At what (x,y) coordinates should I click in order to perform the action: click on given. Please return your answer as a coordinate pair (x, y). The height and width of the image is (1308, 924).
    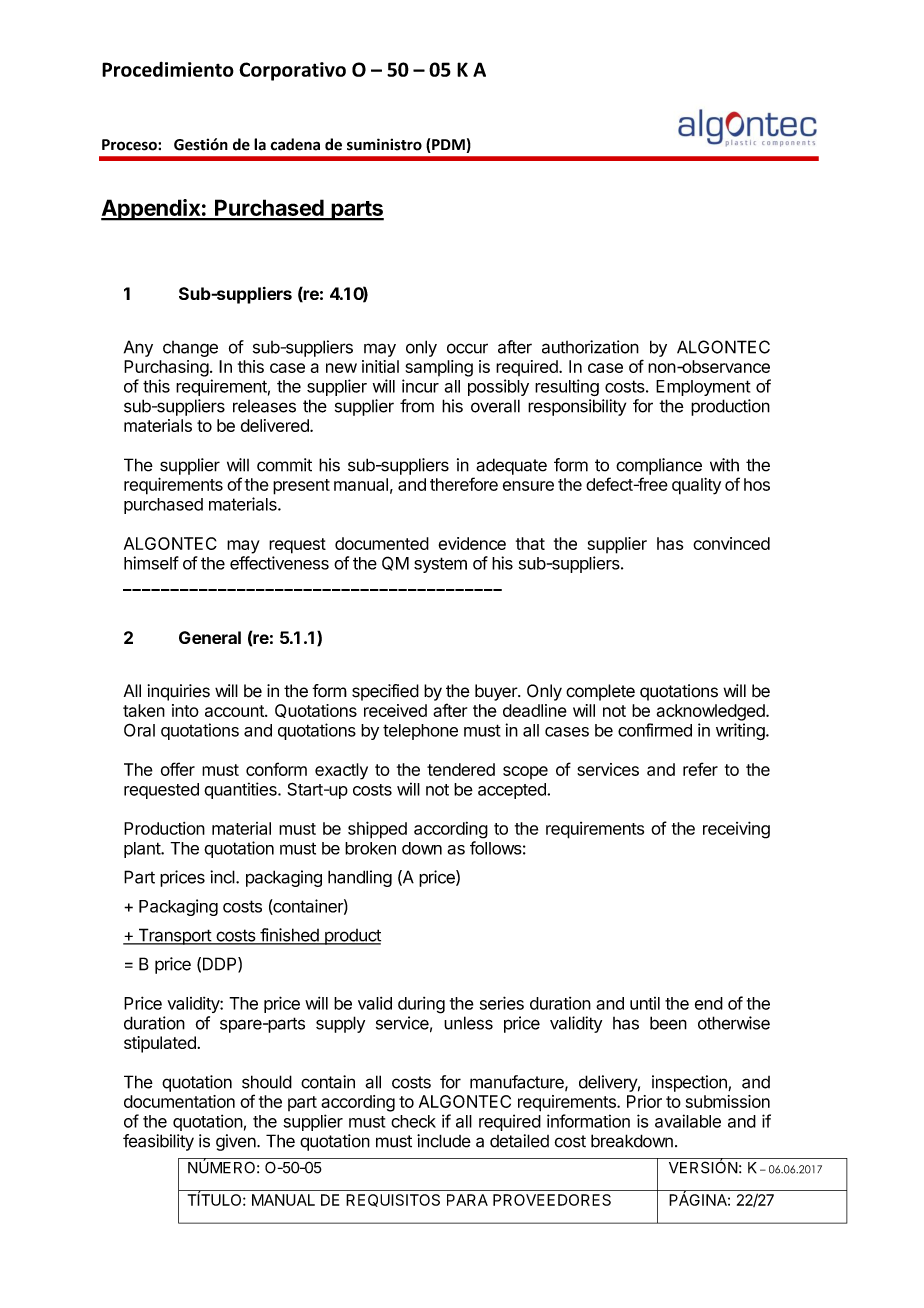
    Looking at the image, I should click on (236, 1142).
